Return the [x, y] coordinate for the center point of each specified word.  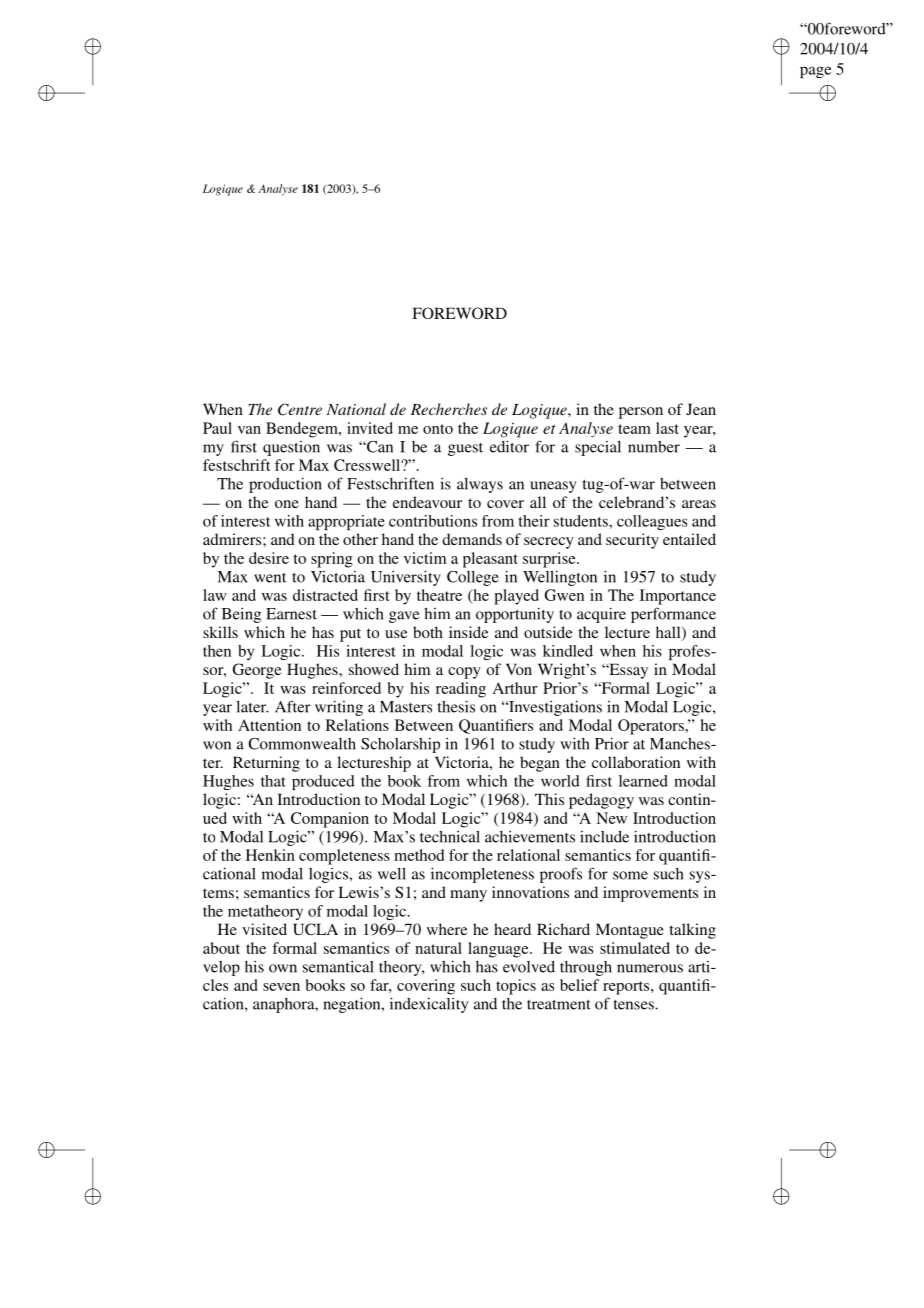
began [540, 764]
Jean [701, 409]
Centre [300, 409]
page [815, 72]
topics [516, 987]
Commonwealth [302, 744]
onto [438, 429]
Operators [652, 727]
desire [269, 558]
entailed [689, 539]
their [534, 521]
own [283, 968]
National [356, 409]
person [641, 413]
